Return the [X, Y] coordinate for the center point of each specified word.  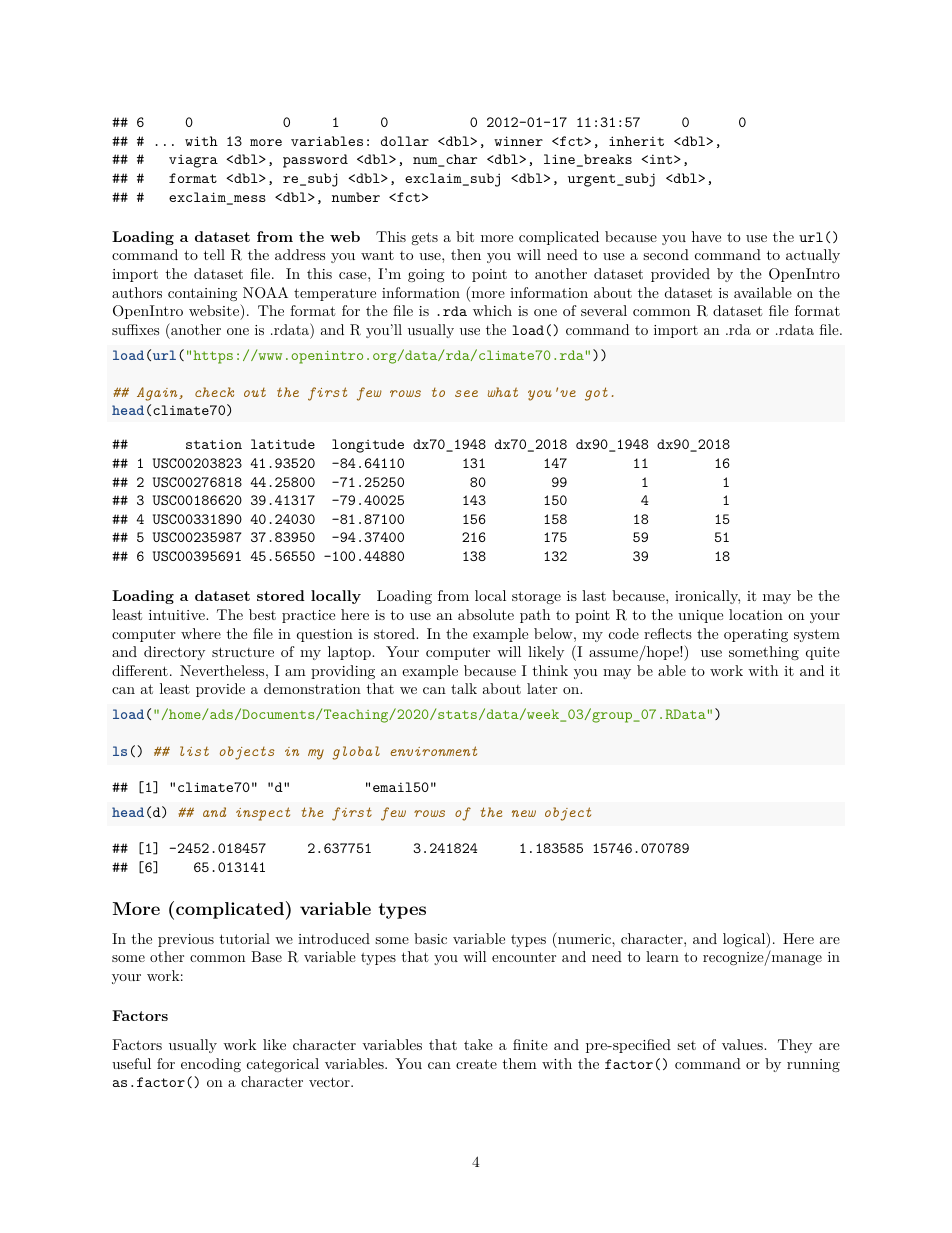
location [756, 614]
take [478, 1044]
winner [518, 141]
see [466, 393]
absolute [486, 614]
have [706, 236]
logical [745, 940]
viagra [193, 161]
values [743, 1044]
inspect [263, 814]
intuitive [178, 615]
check [214, 392]
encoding [211, 1065]
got [596, 394]
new [524, 813]
